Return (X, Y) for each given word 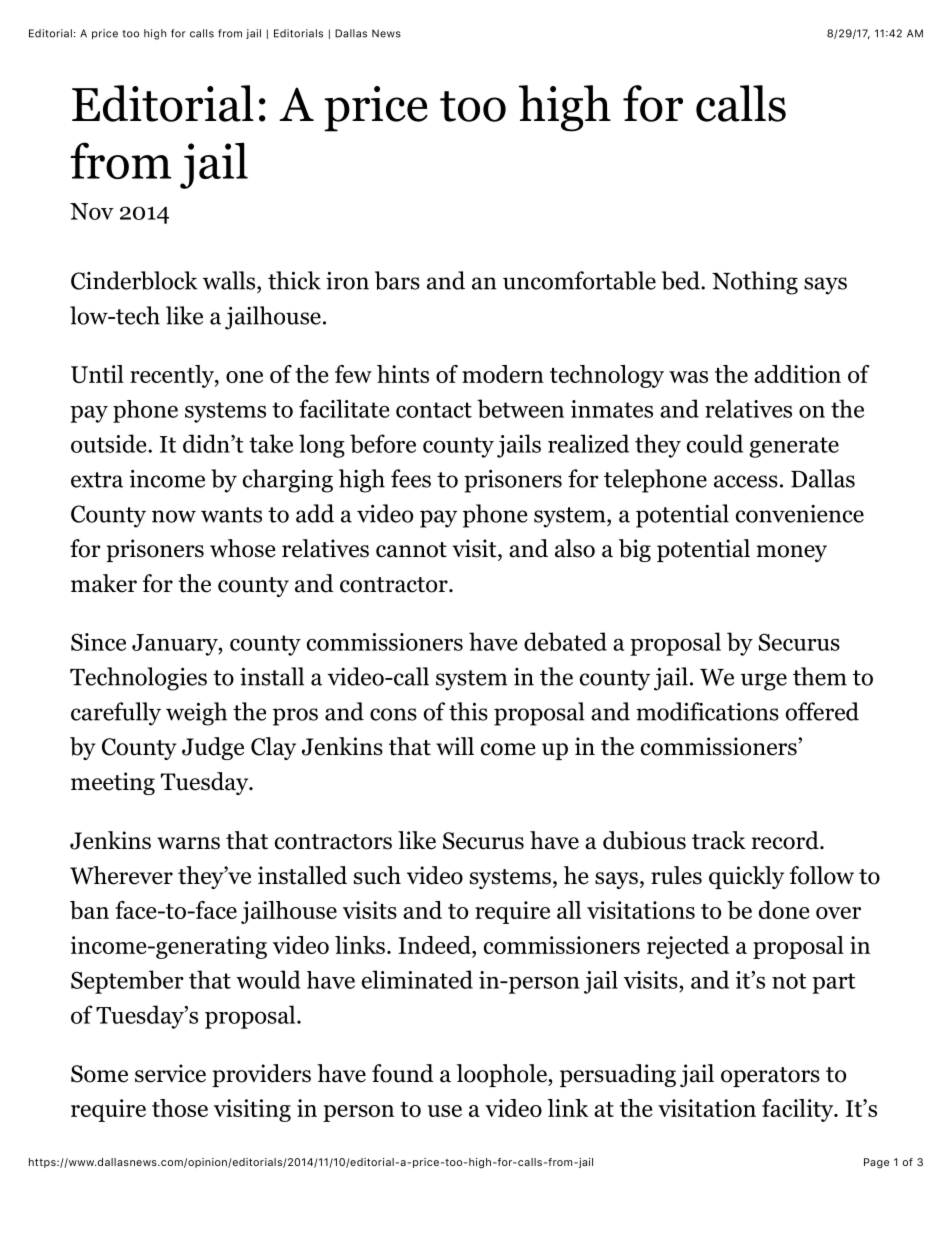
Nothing (755, 283)
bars (397, 280)
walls (230, 280)
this (468, 711)
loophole (503, 1075)
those (180, 1108)
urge (764, 682)
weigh (196, 714)
